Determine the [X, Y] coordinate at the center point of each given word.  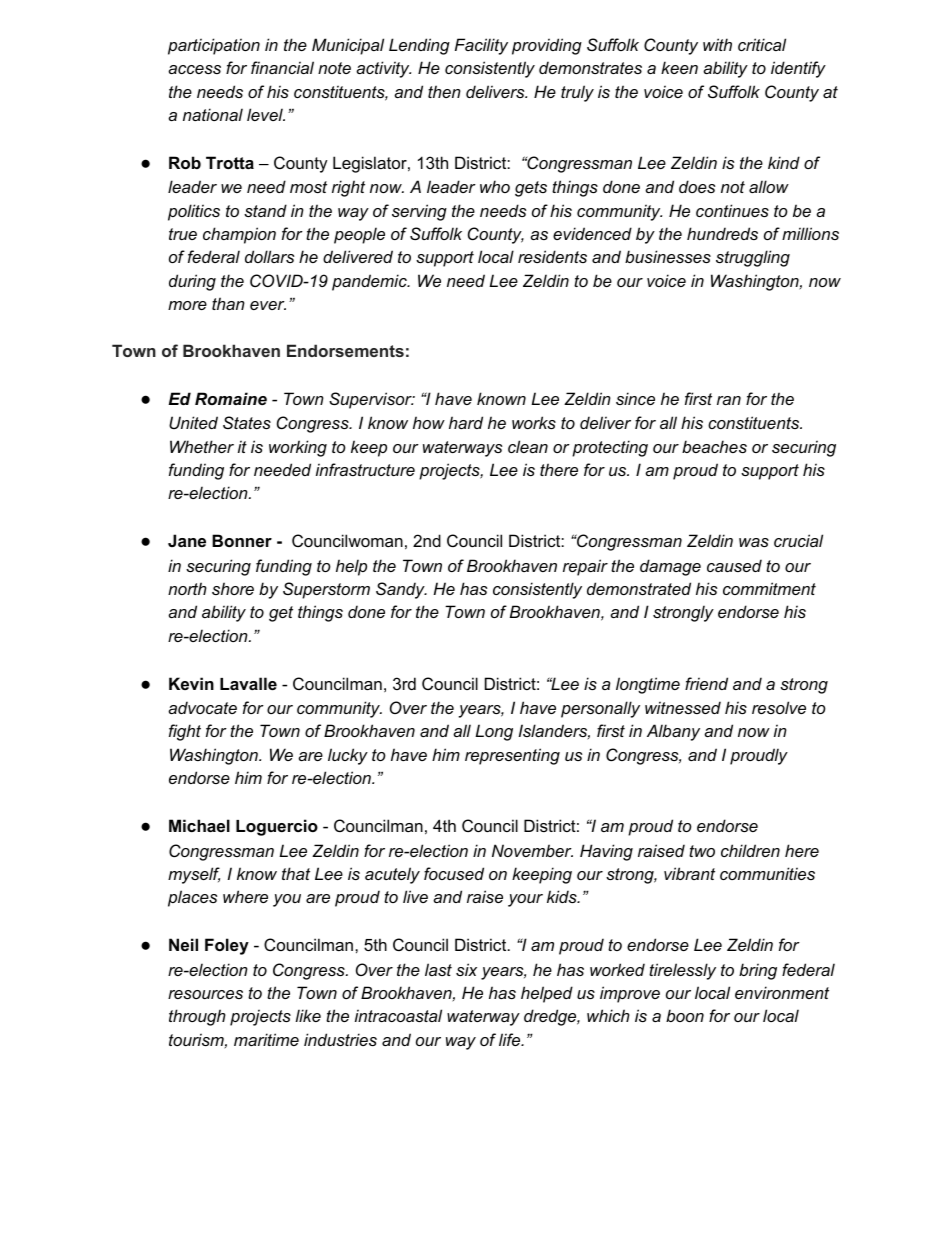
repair [585, 567]
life [511, 1039]
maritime [266, 1039]
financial [282, 67]
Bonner [242, 540]
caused [734, 565]
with [717, 44]
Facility [481, 46]
